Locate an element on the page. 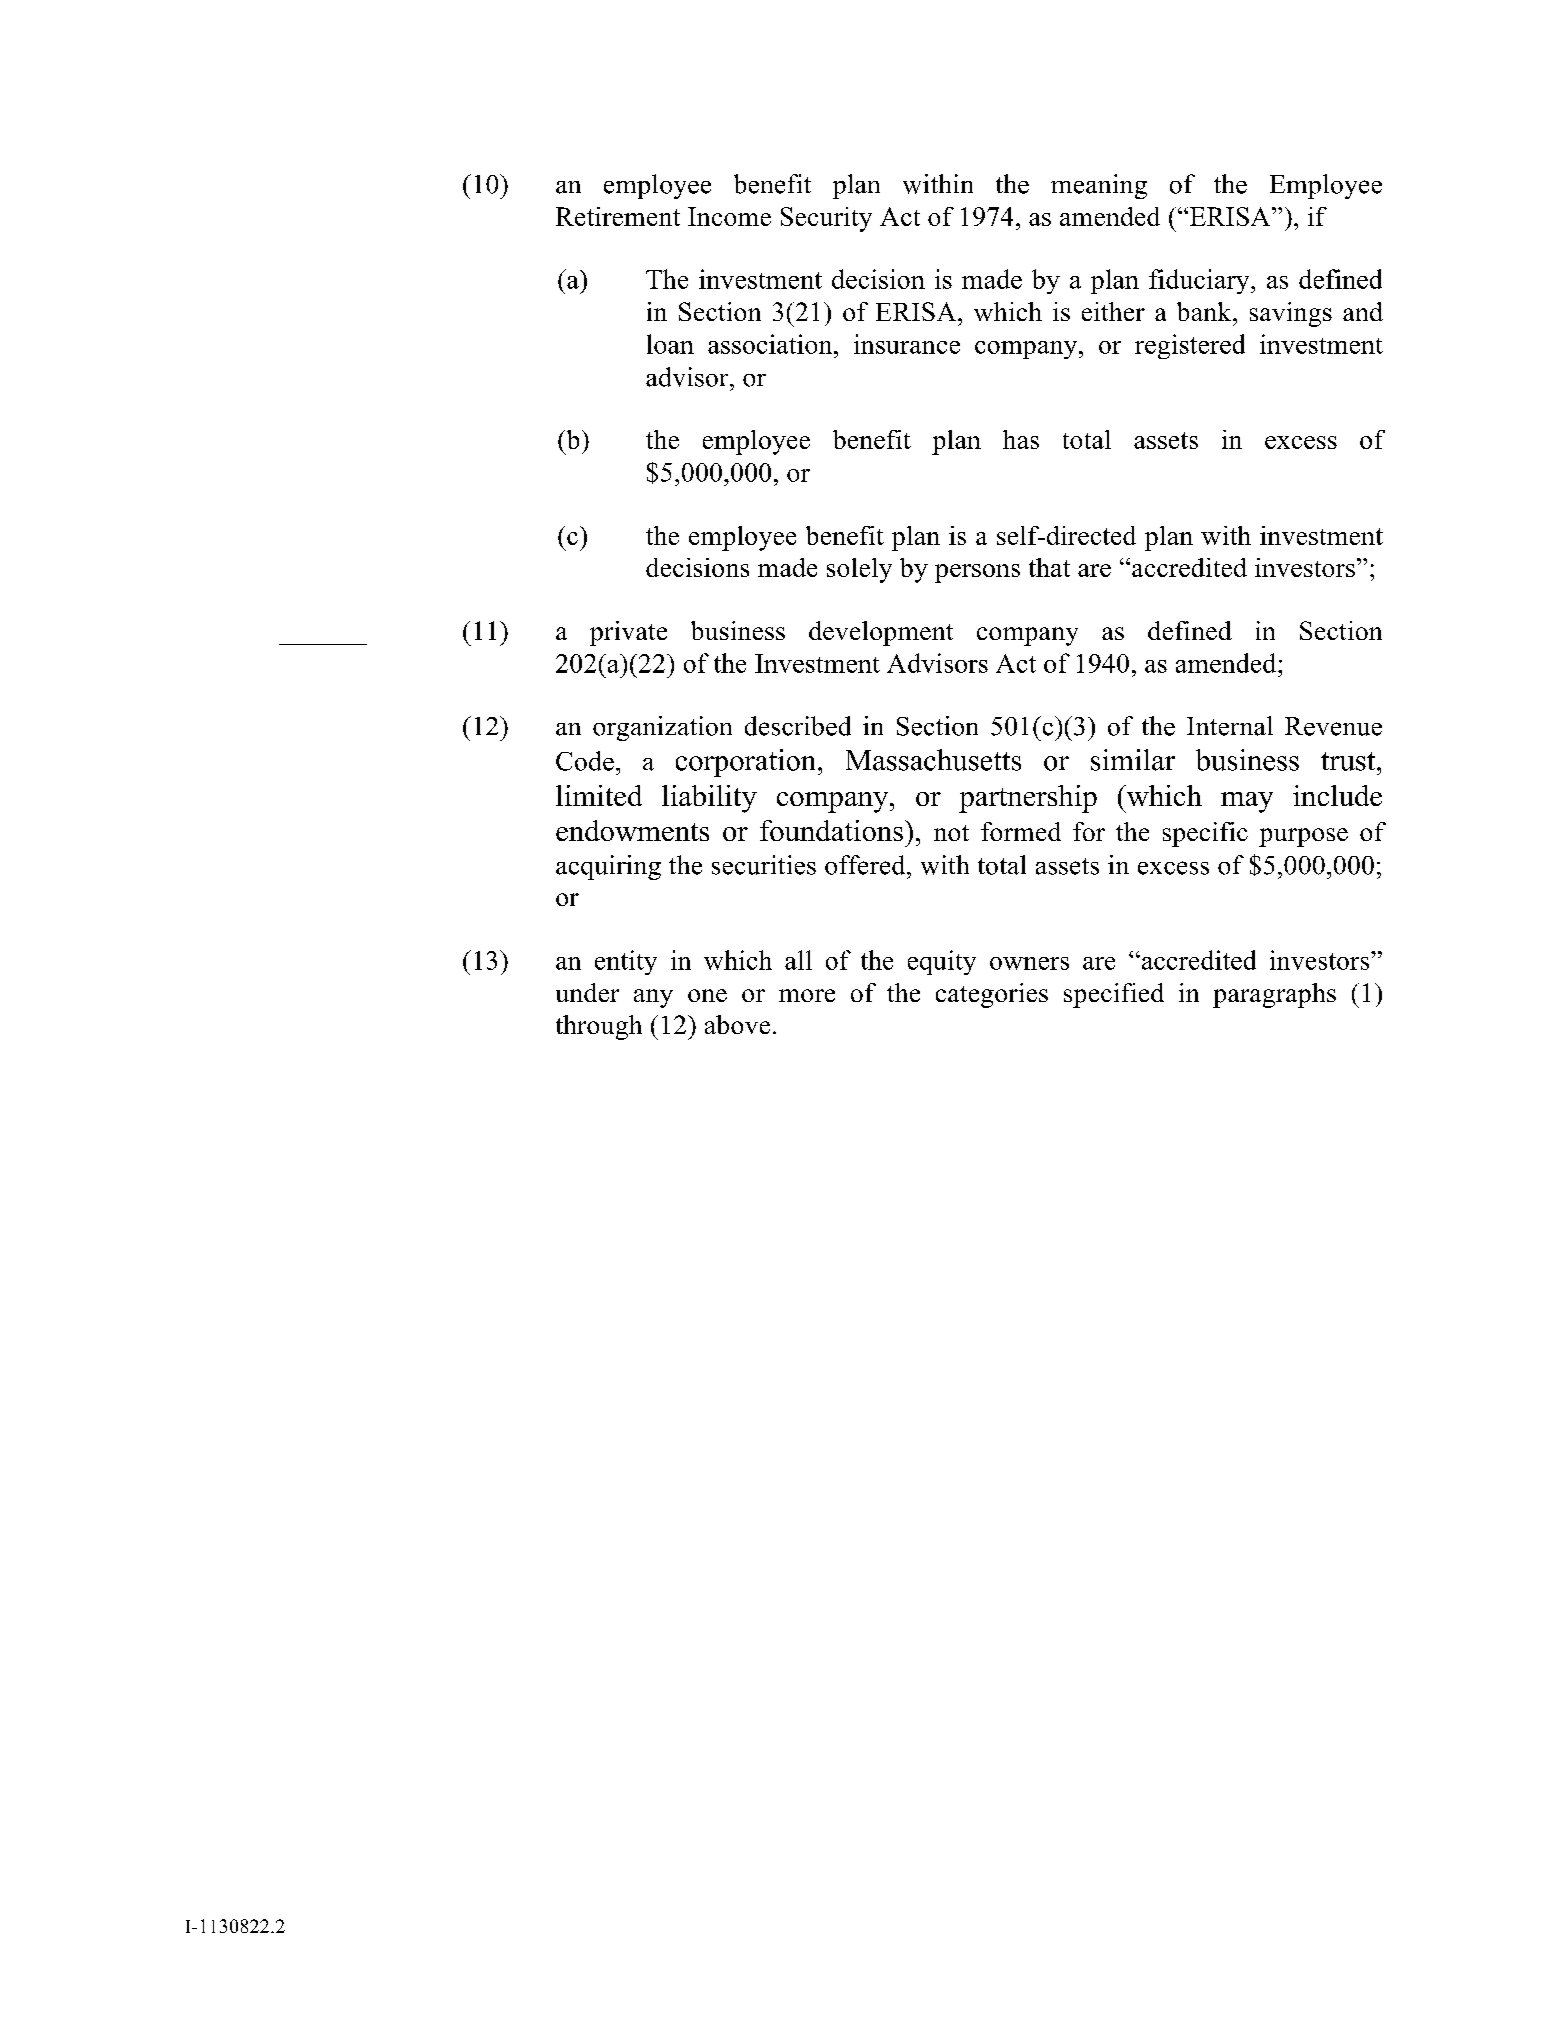  persons is located at coordinates (977, 573).
